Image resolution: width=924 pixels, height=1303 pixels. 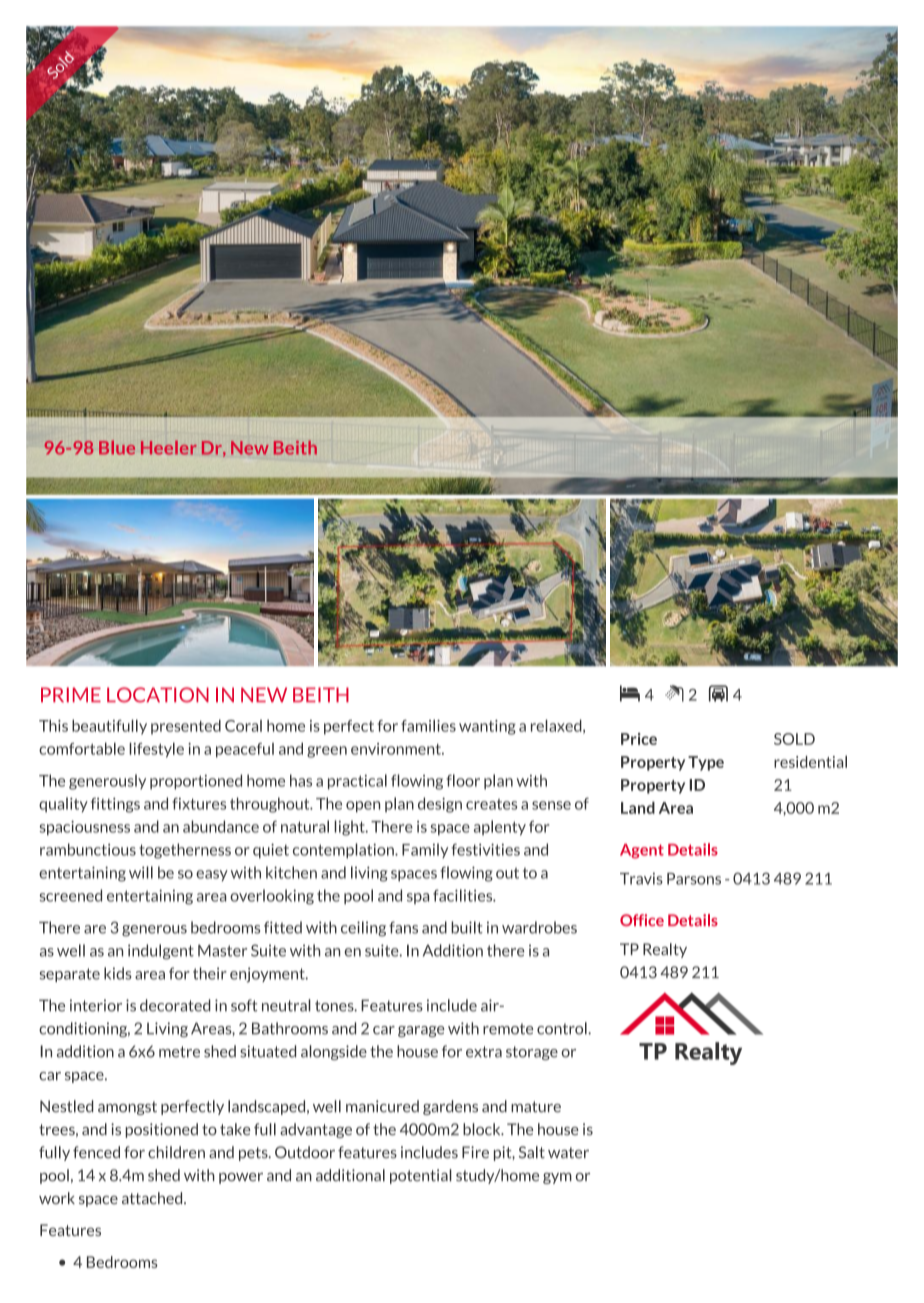 What do you see at coordinates (117, 447) in the page?
I see `Blue` at bounding box center [117, 447].
